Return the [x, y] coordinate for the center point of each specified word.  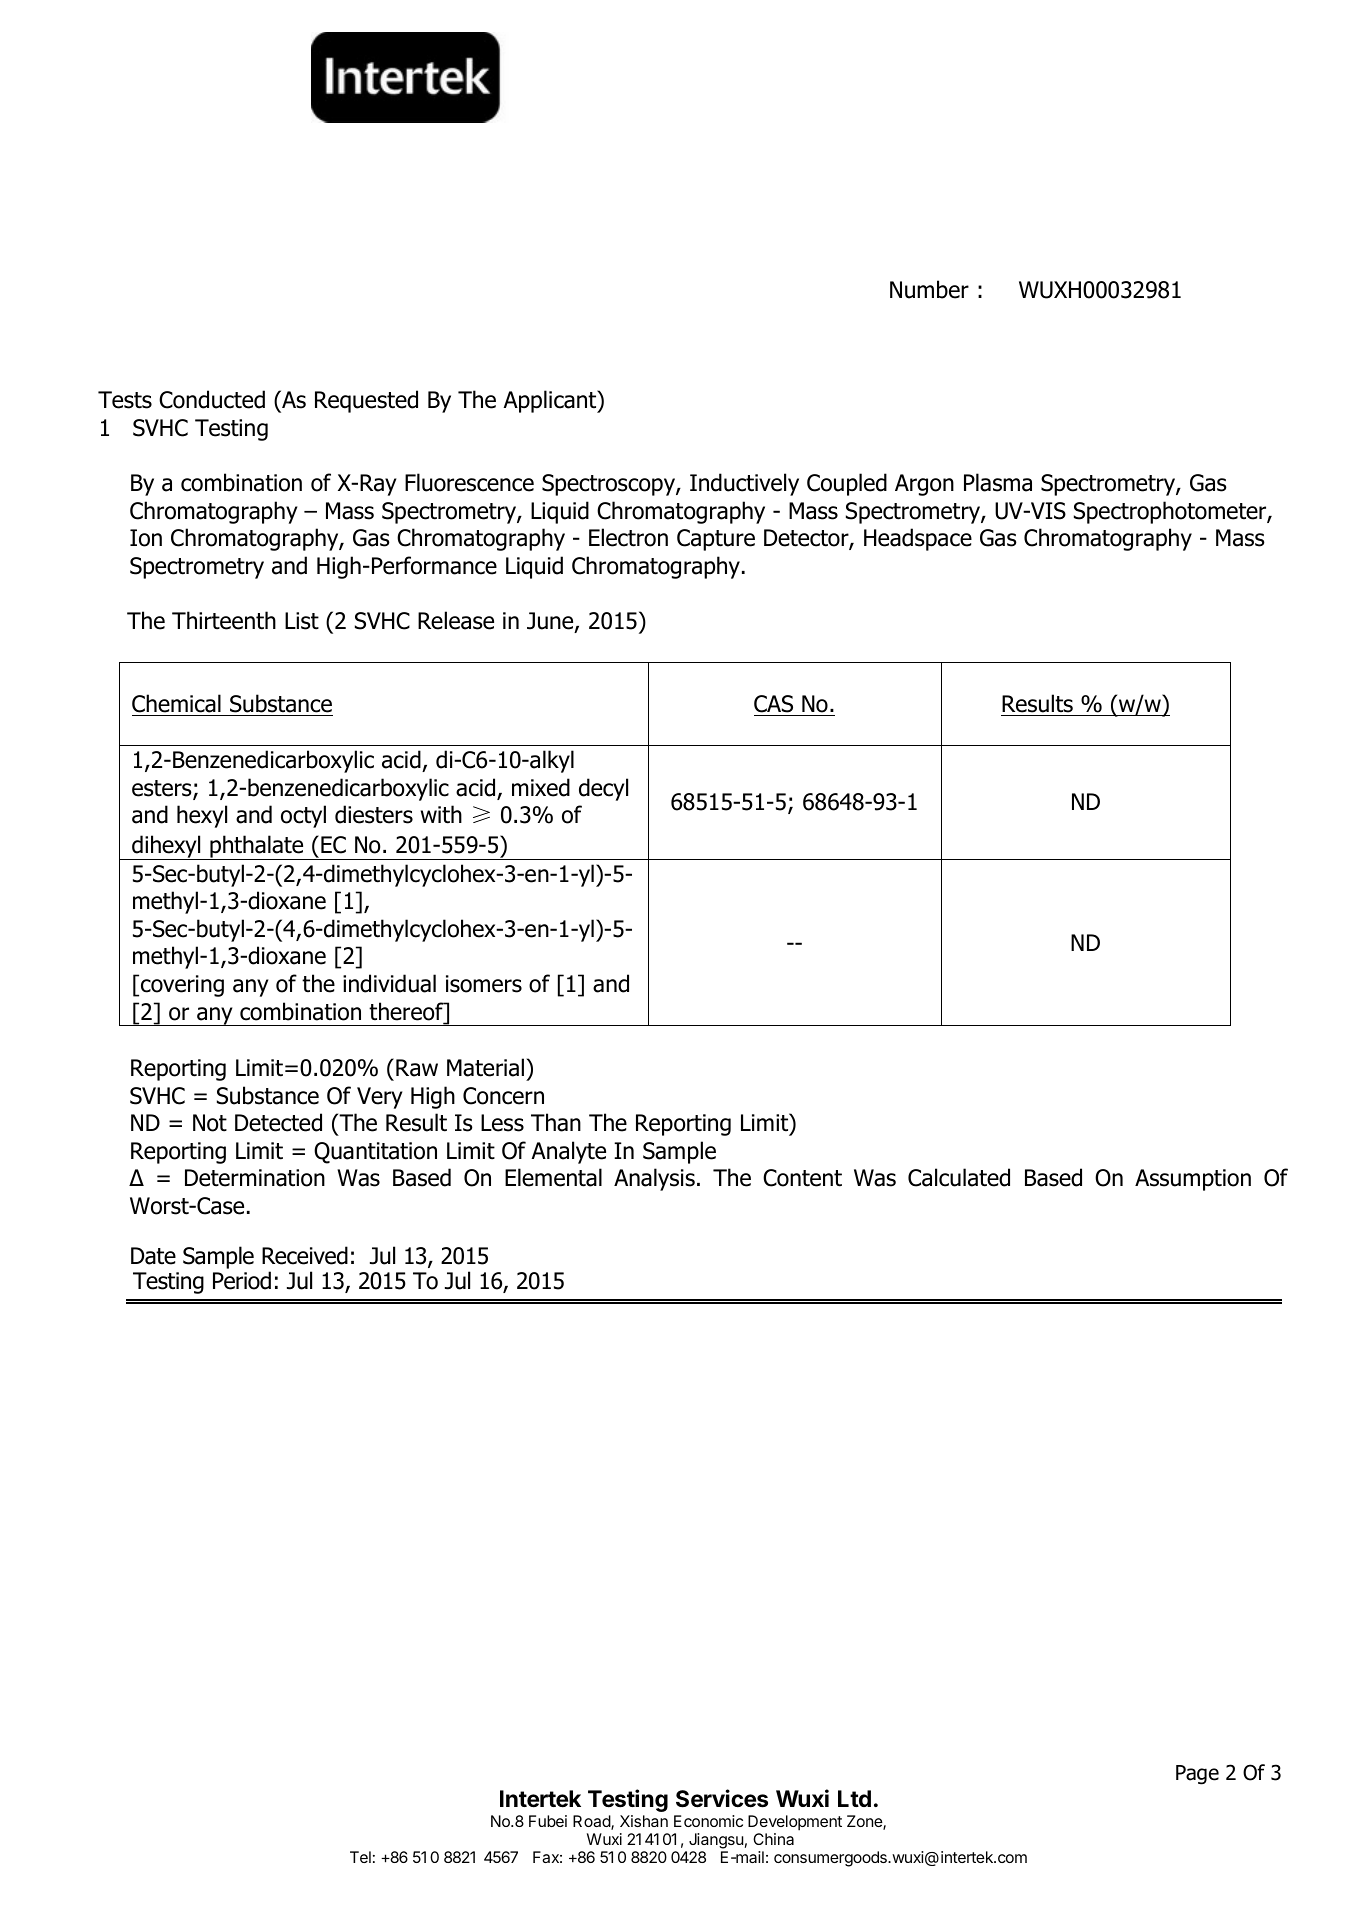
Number [929, 289]
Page [1197, 1775]
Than [556, 1122]
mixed [541, 787]
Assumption [1193, 1180]
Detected [278, 1122]
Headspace [918, 539]
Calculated [959, 1177]
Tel [360, 1857]
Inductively [744, 484]
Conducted [212, 399]
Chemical [176, 703]
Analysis [654, 1179]
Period [242, 1280]
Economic [708, 1821]
